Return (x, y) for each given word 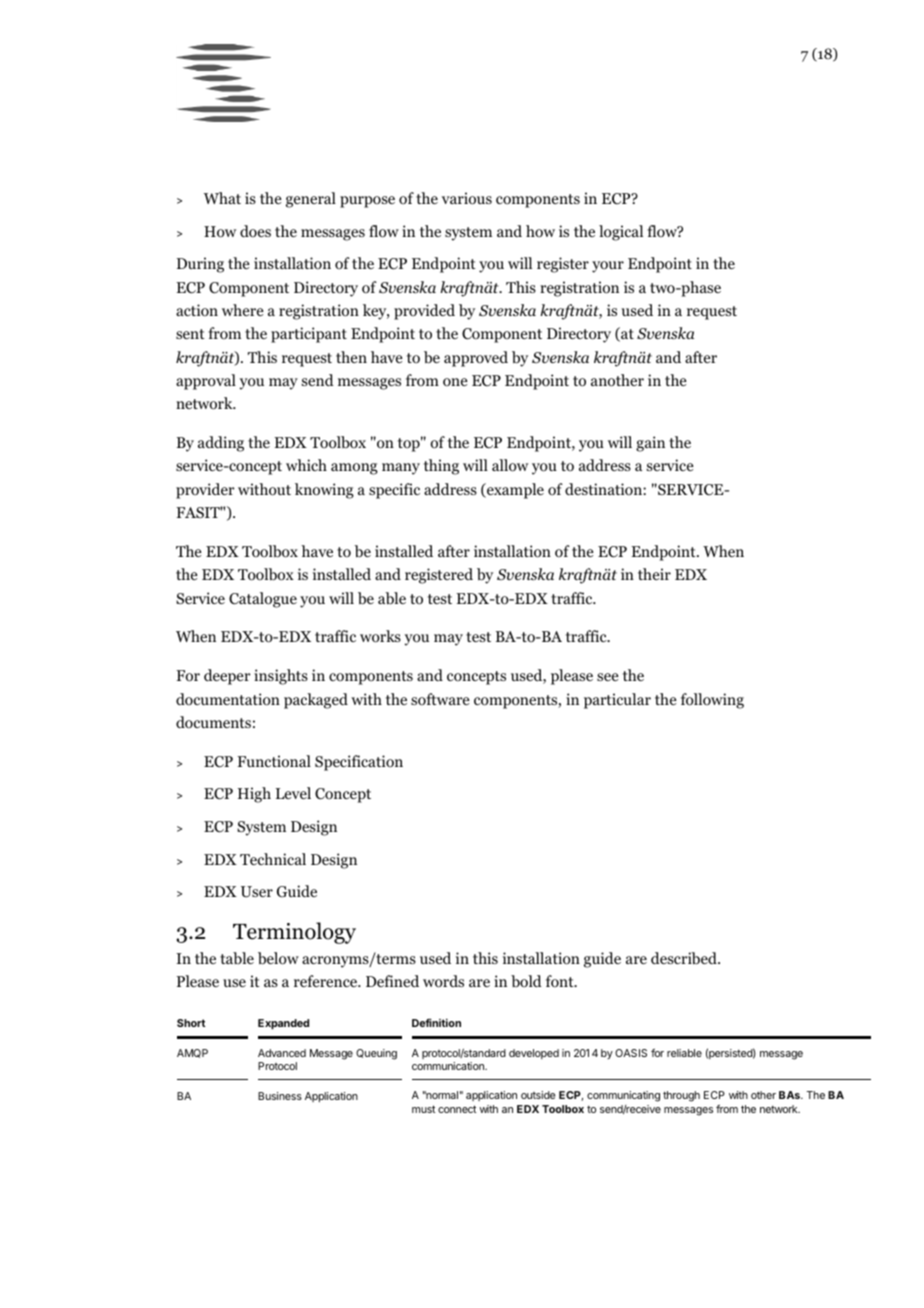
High (254, 795)
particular (617, 701)
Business (280, 1096)
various (467, 198)
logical (621, 233)
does (255, 231)
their (654, 574)
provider (205, 491)
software (440, 699)
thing (441, 467)
